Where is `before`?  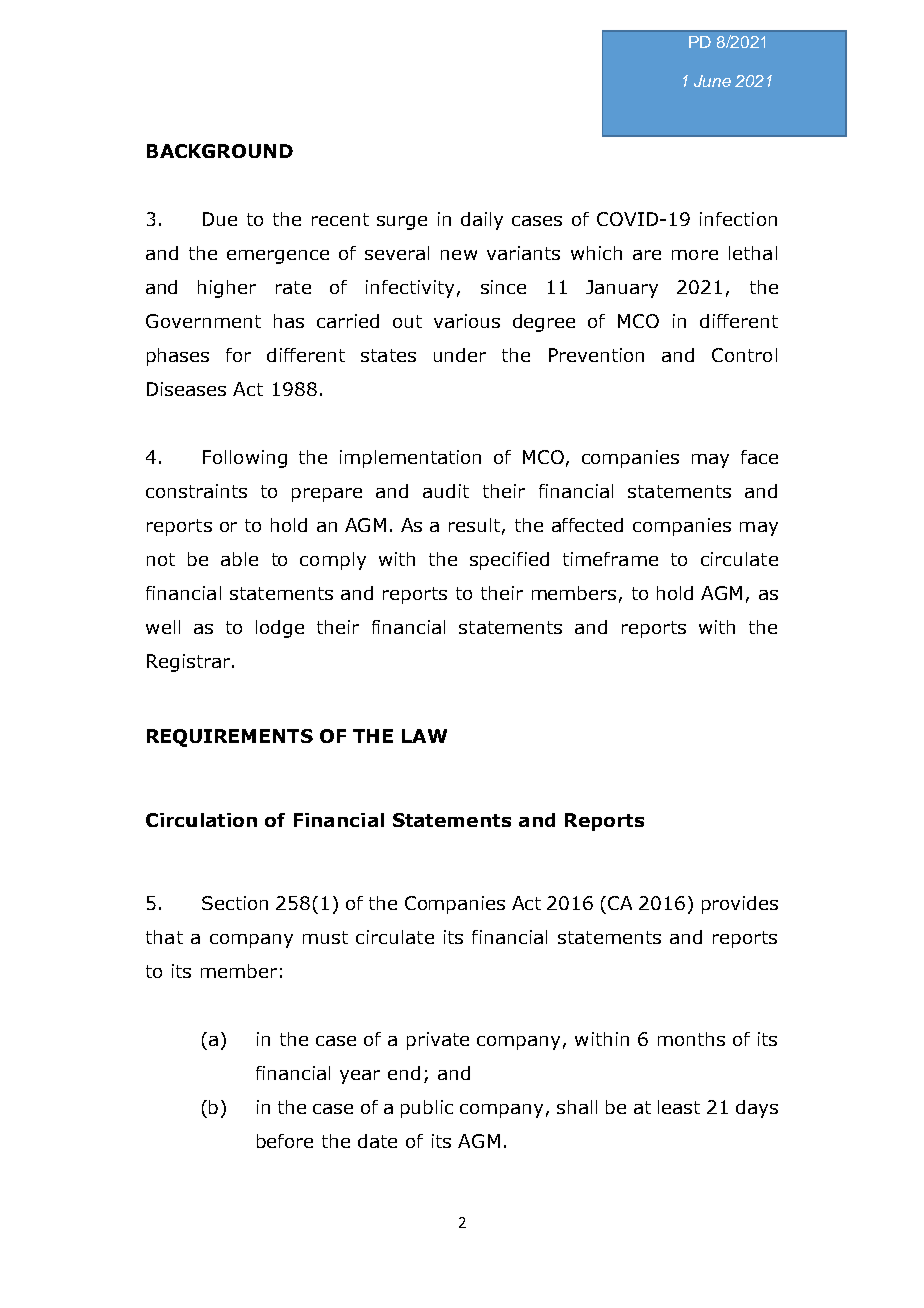 before is located at coordinates (285, 1141).
